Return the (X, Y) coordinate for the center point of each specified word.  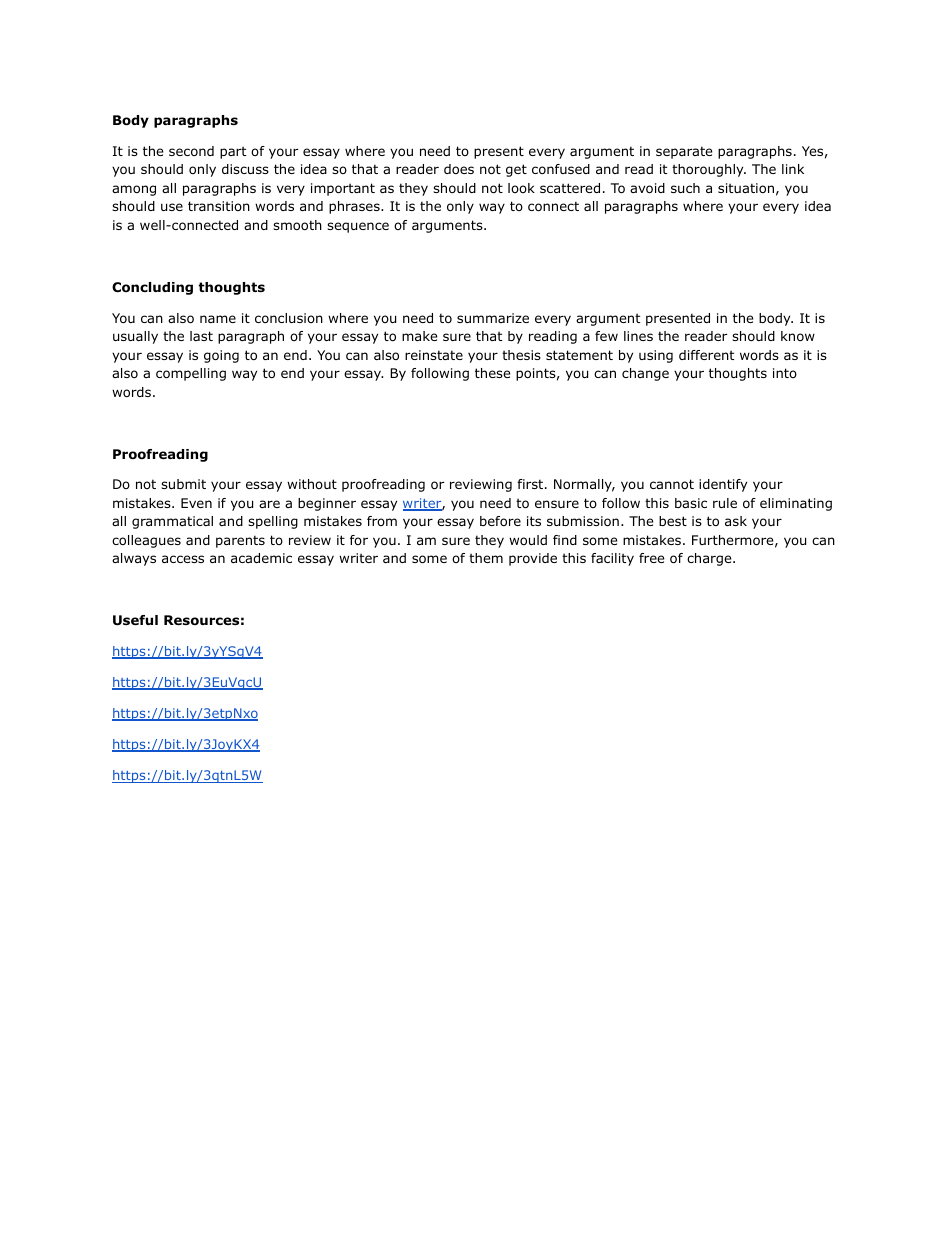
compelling (191, 374)
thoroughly (709, 170)
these (492, 373)
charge (710, 559)
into (785, 373)
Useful (135, 620)
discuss (245, 169)
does (459, 169)
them (486, 558)
